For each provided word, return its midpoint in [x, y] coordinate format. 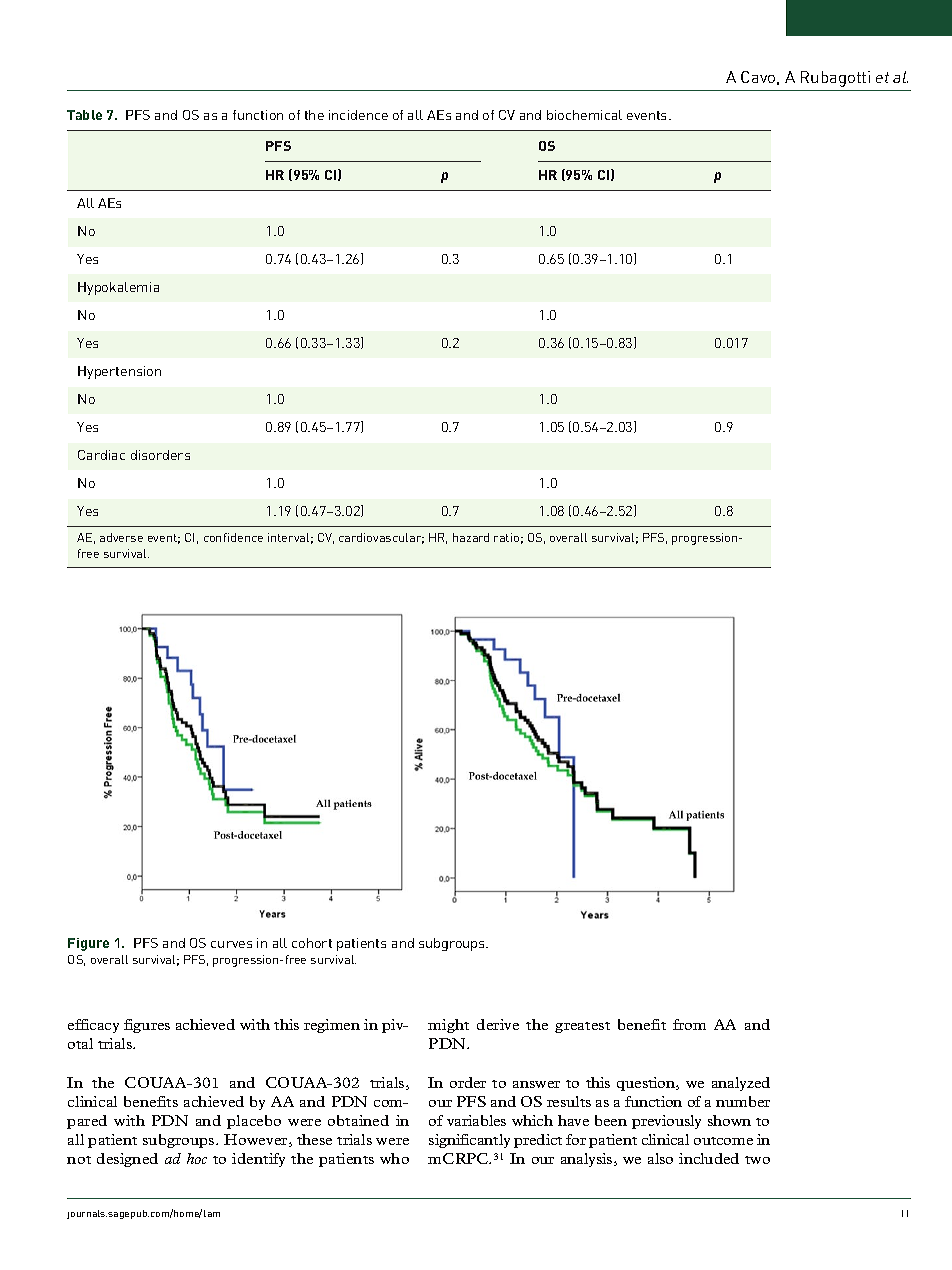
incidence [358, 115]
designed [127, 1160]
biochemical [584, 115]
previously [666, 1122]
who [394, 1158]
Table [84, 115]
